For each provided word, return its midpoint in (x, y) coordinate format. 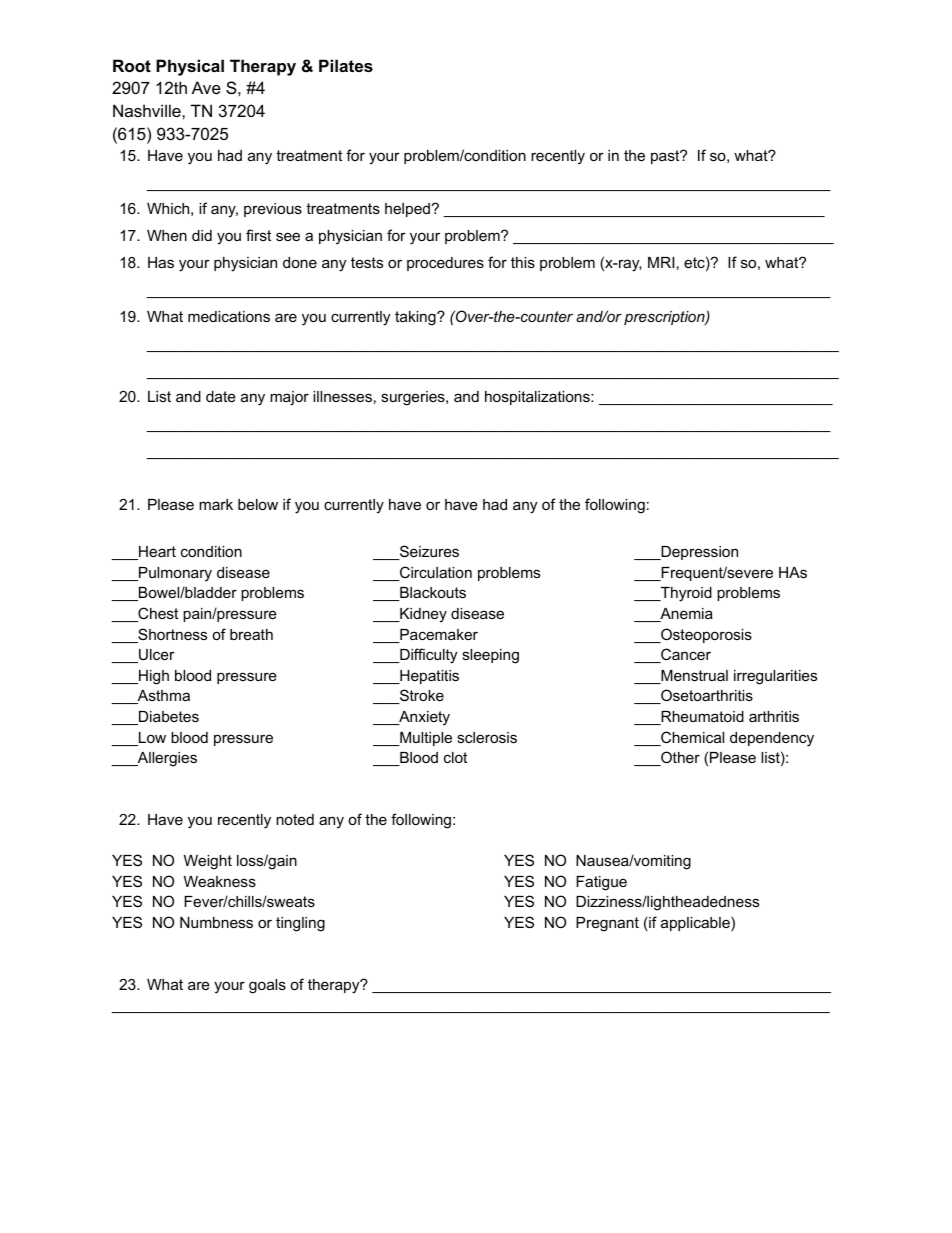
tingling (300, 924)
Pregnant (607, 924)
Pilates (346, 65)
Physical (190, 67)
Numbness (216, 922)
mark (216, 504)
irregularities (775, 677)
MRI (661, 262)
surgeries (414, 398)
